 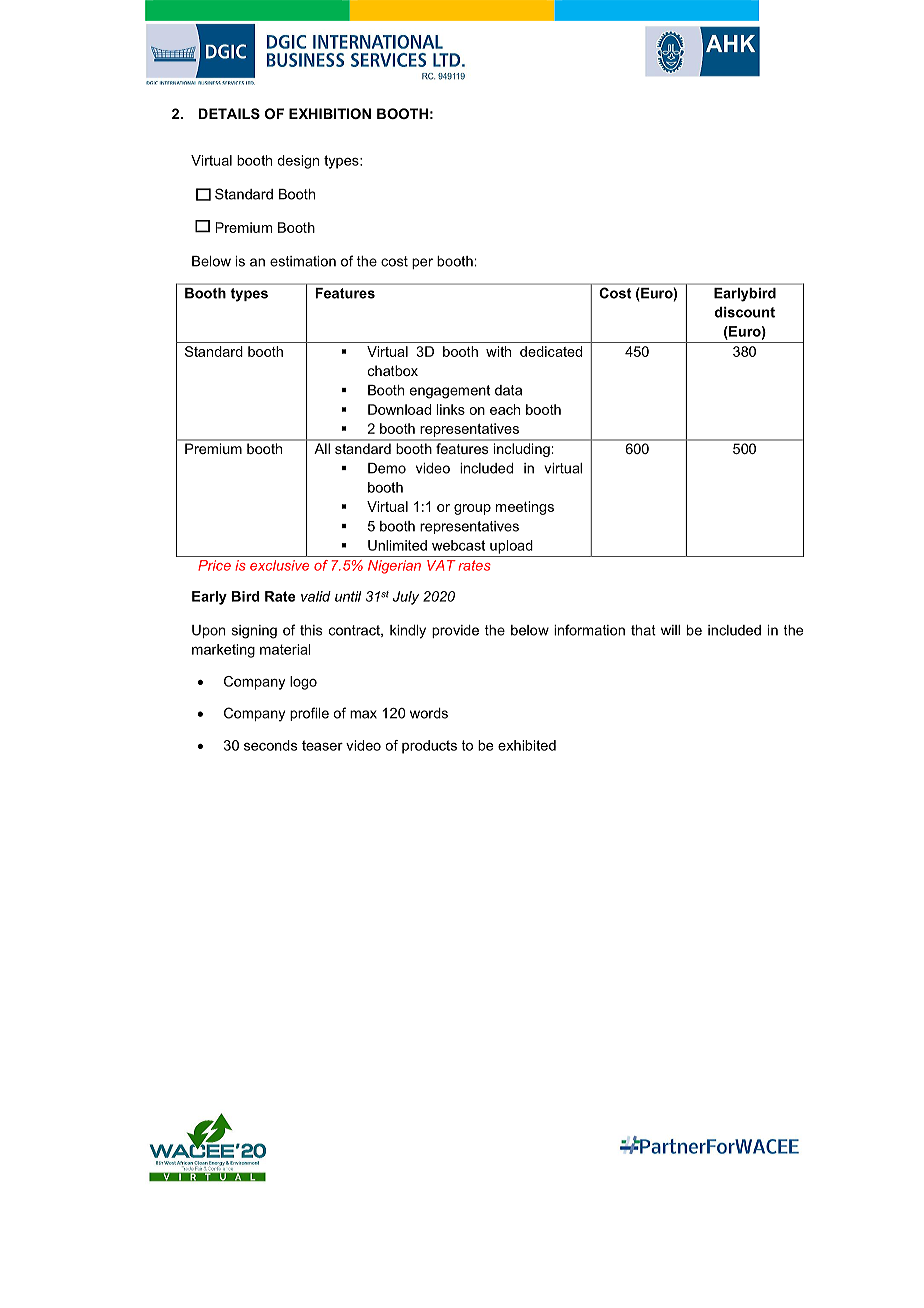 What do you see at coordinates (316, 596) in the image?
I see `valid` at bounding box center [316, 596].
